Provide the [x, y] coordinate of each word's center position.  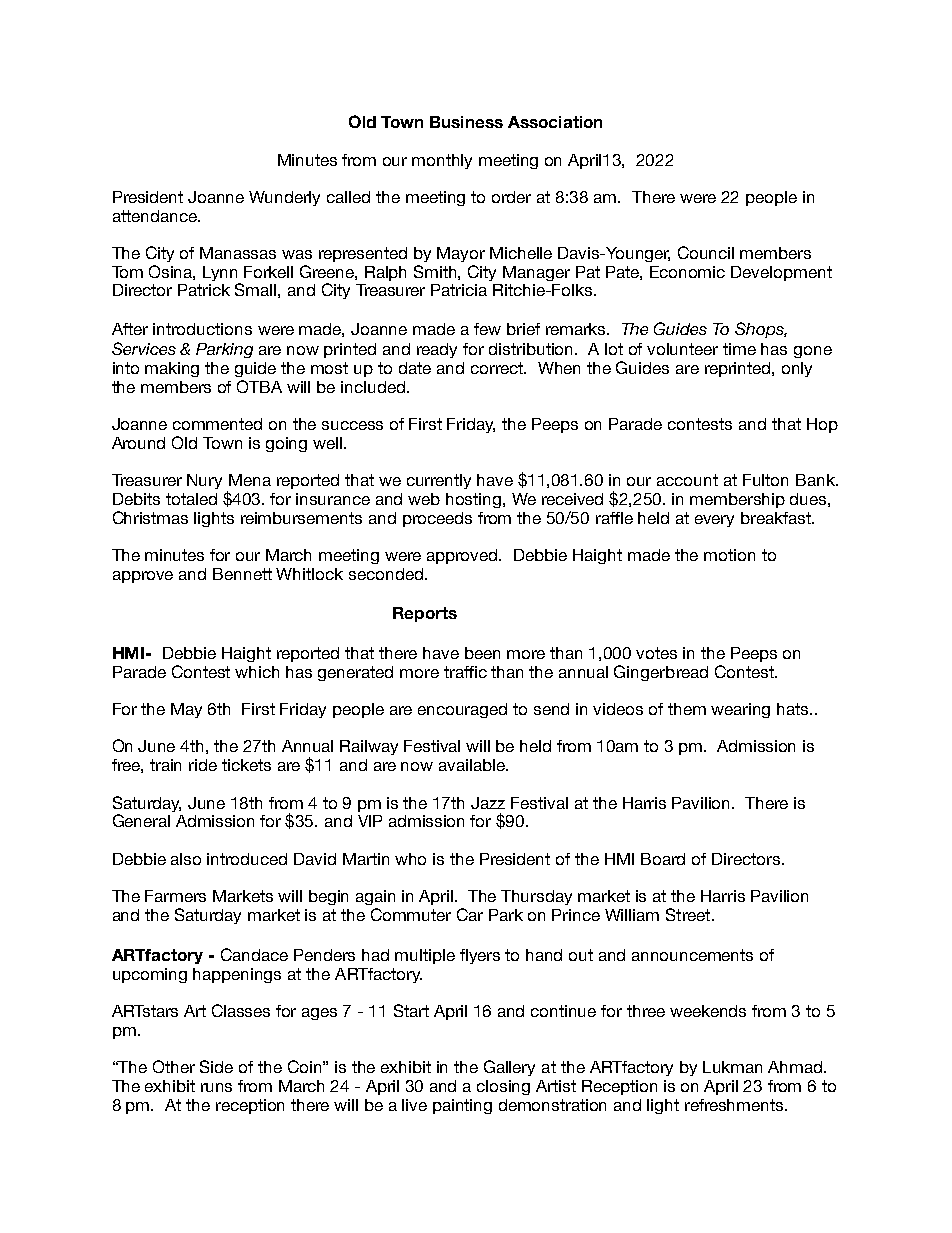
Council [706, 252]
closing [503, 1087]
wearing [740, 710]
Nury [204, 481]
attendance [156, 216]
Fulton [765, 480]
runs [216, 1087]
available [473, 765]
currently [439, 481]
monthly [442, 161]
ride [203, 765]
